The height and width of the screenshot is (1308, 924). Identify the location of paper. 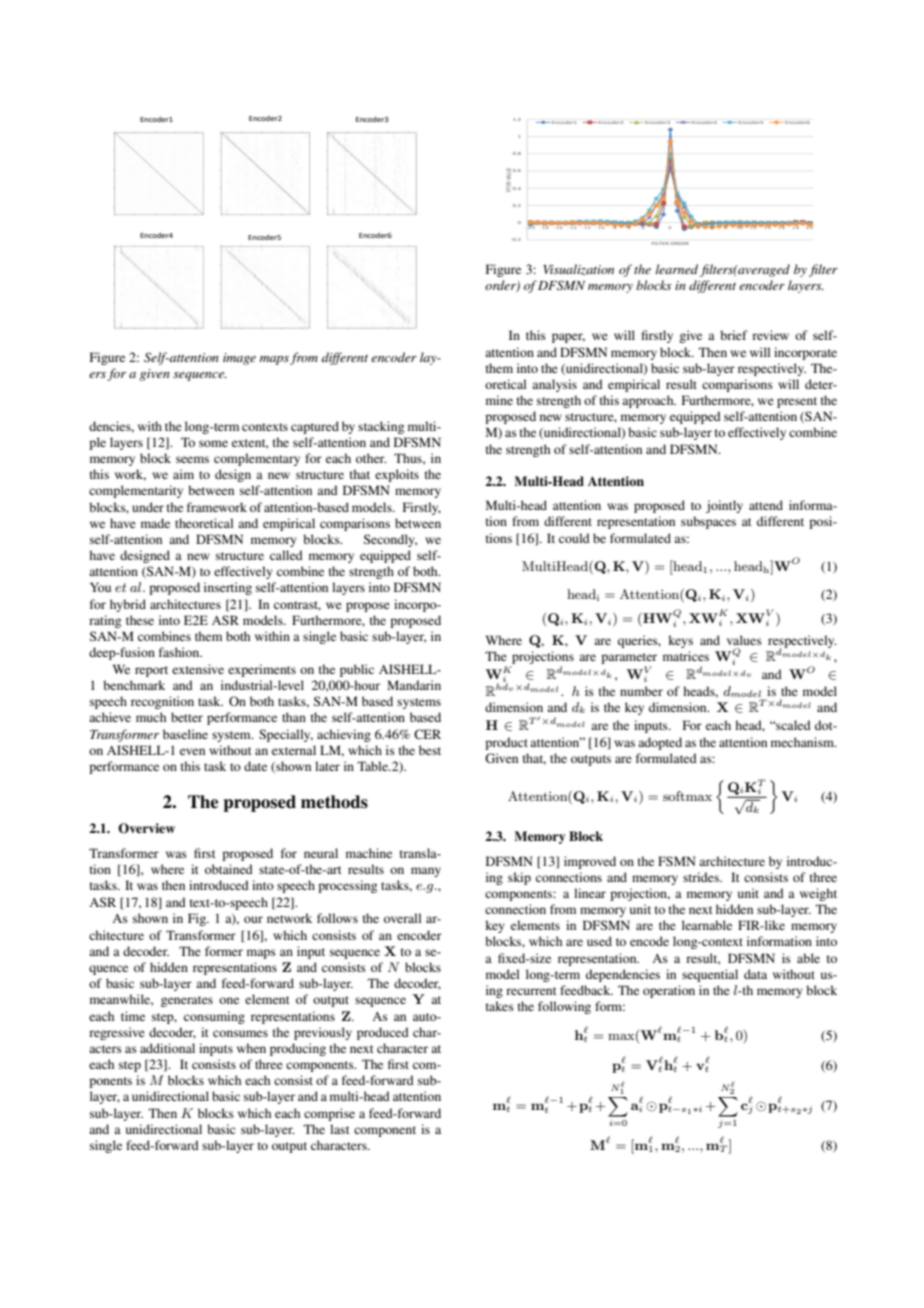
(568, 338).
